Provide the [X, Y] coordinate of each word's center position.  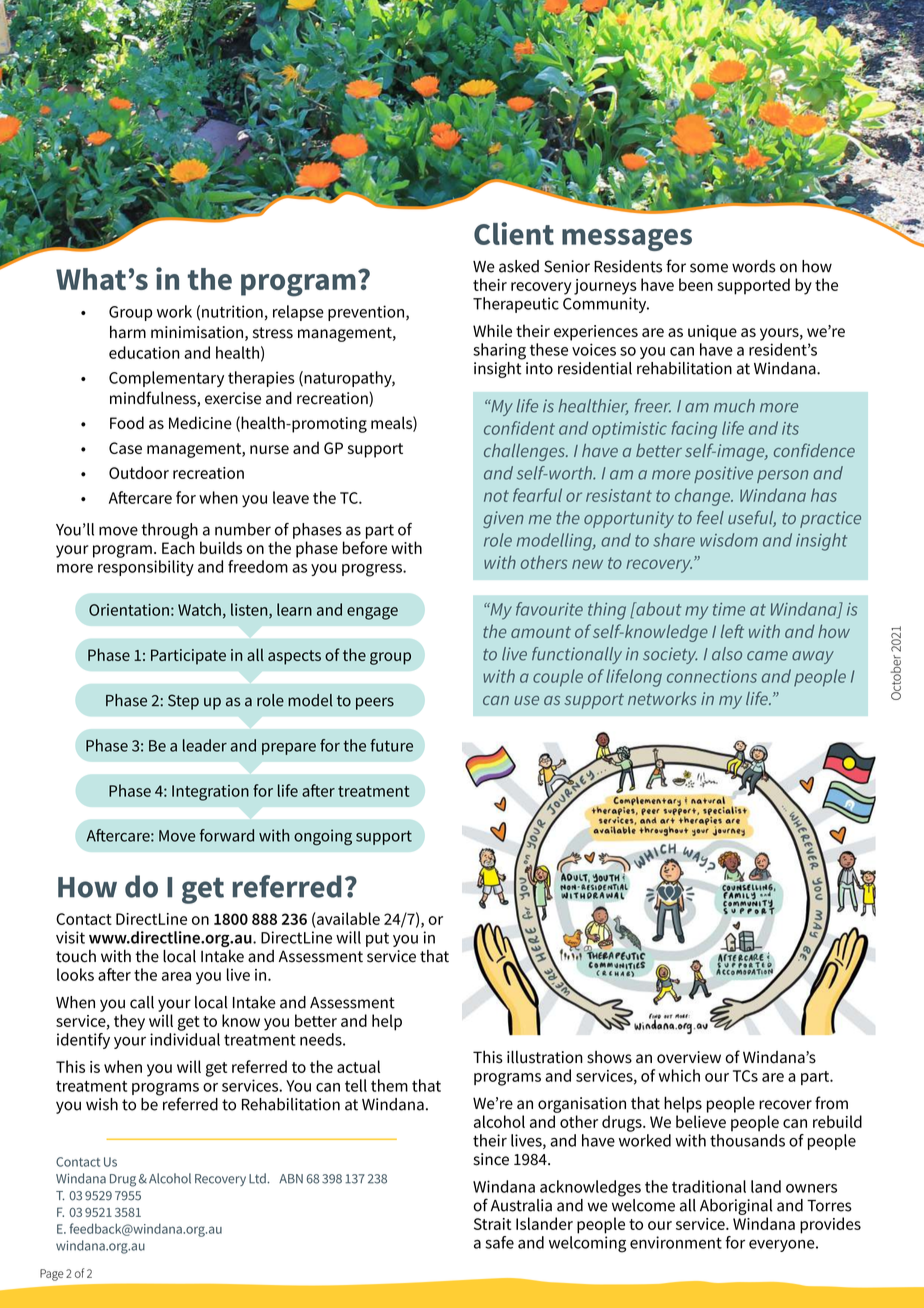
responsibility [146, 568]
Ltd [258, 1178]
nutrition [232, 311]
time [729, 609]
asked [519, 266]
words [754, 266]
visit [70, 937]
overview [689, 1057]
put [377, 939]
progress [373, 570]
